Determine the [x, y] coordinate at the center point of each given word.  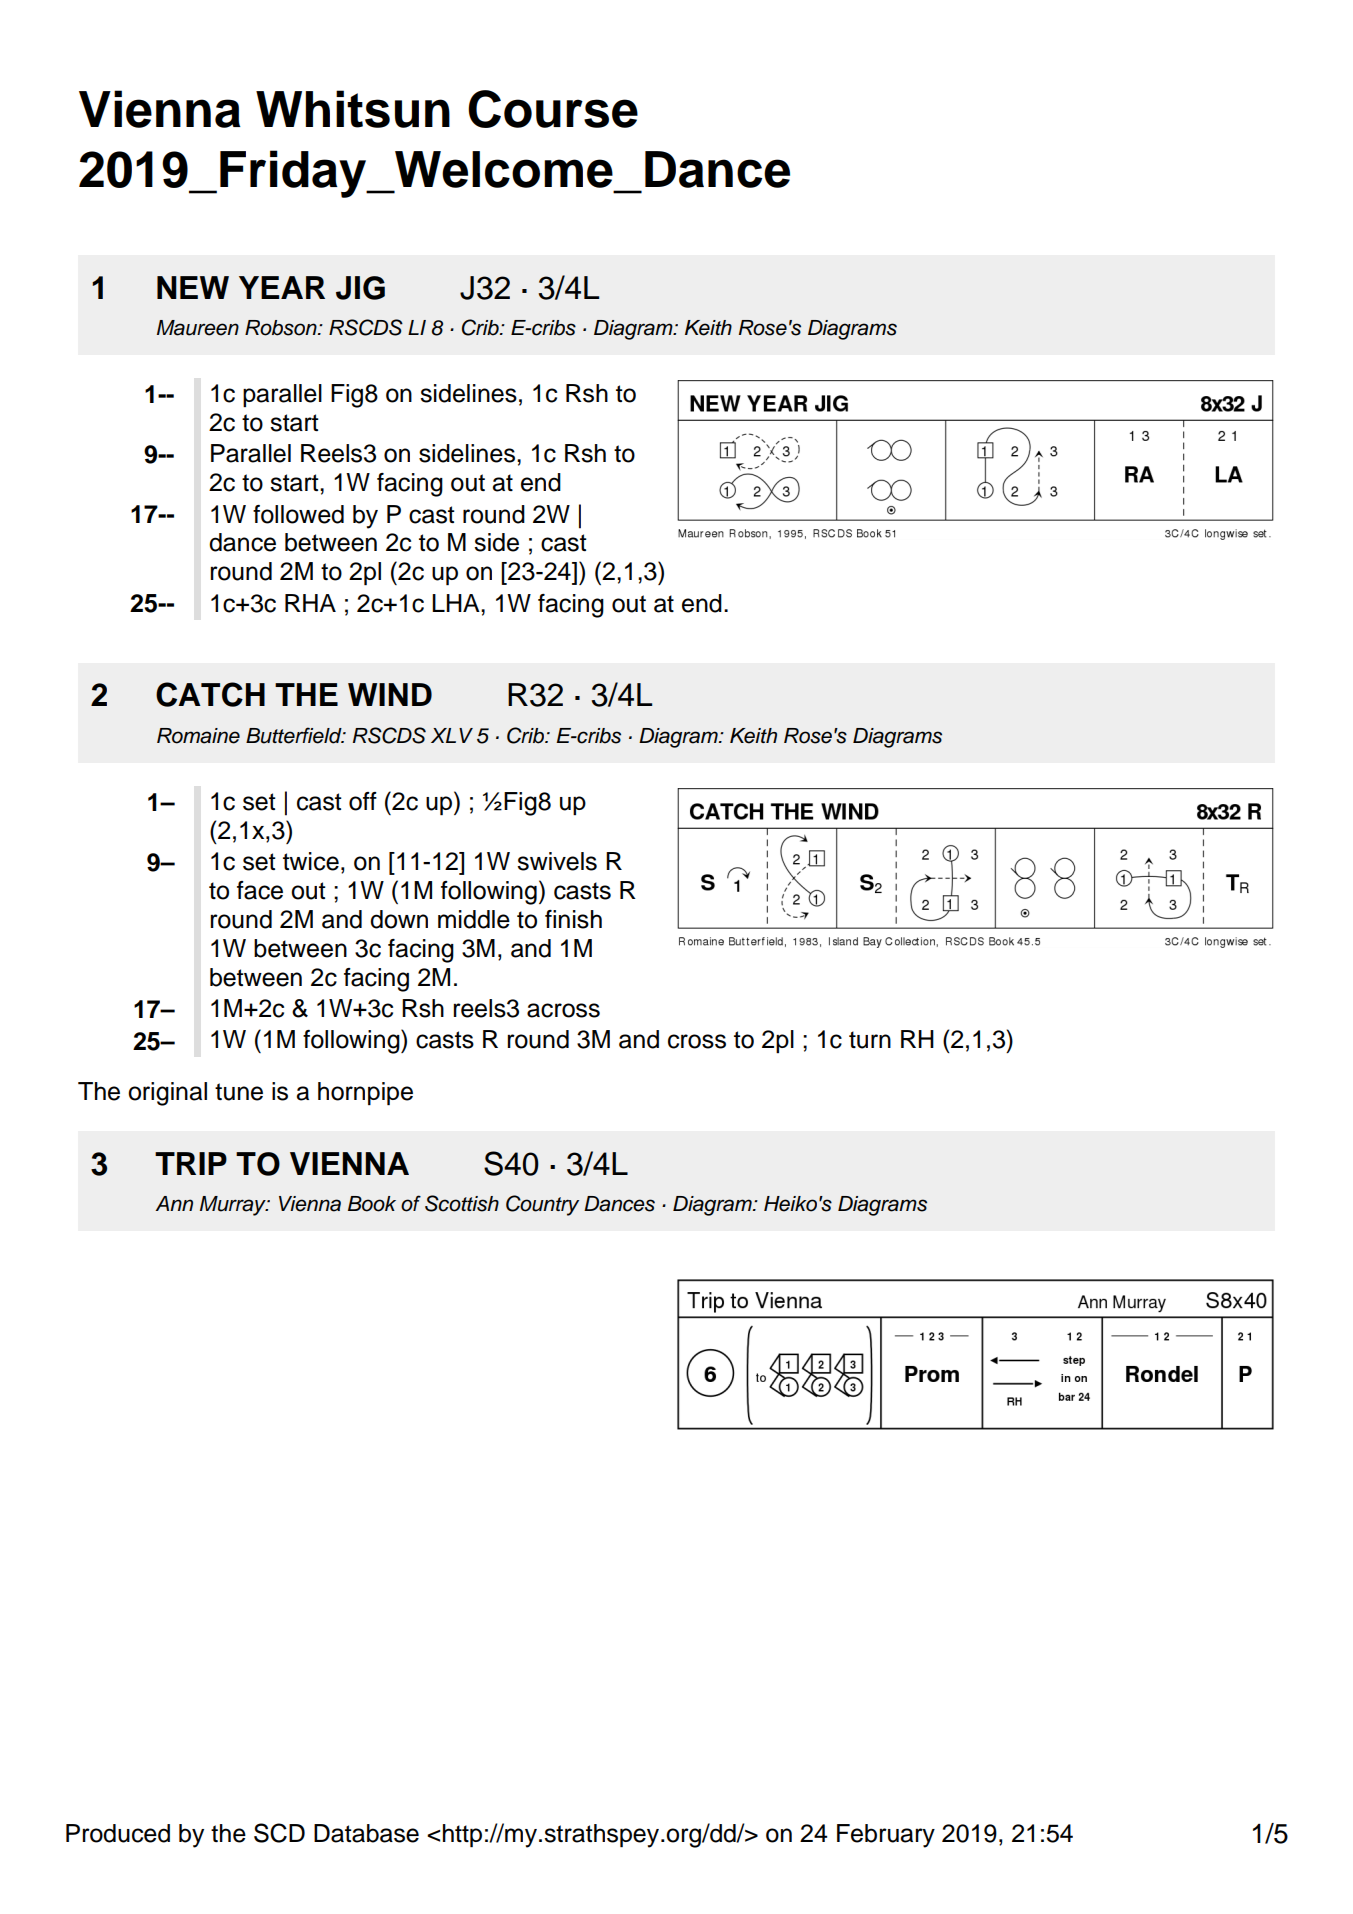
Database [366, 1833]
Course [553, 109]
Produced [118, 1833]
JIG [360, 288]
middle [474, 919]
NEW [193, 287]
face [260, 890]
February [886, 1836]
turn [870, 1040]
